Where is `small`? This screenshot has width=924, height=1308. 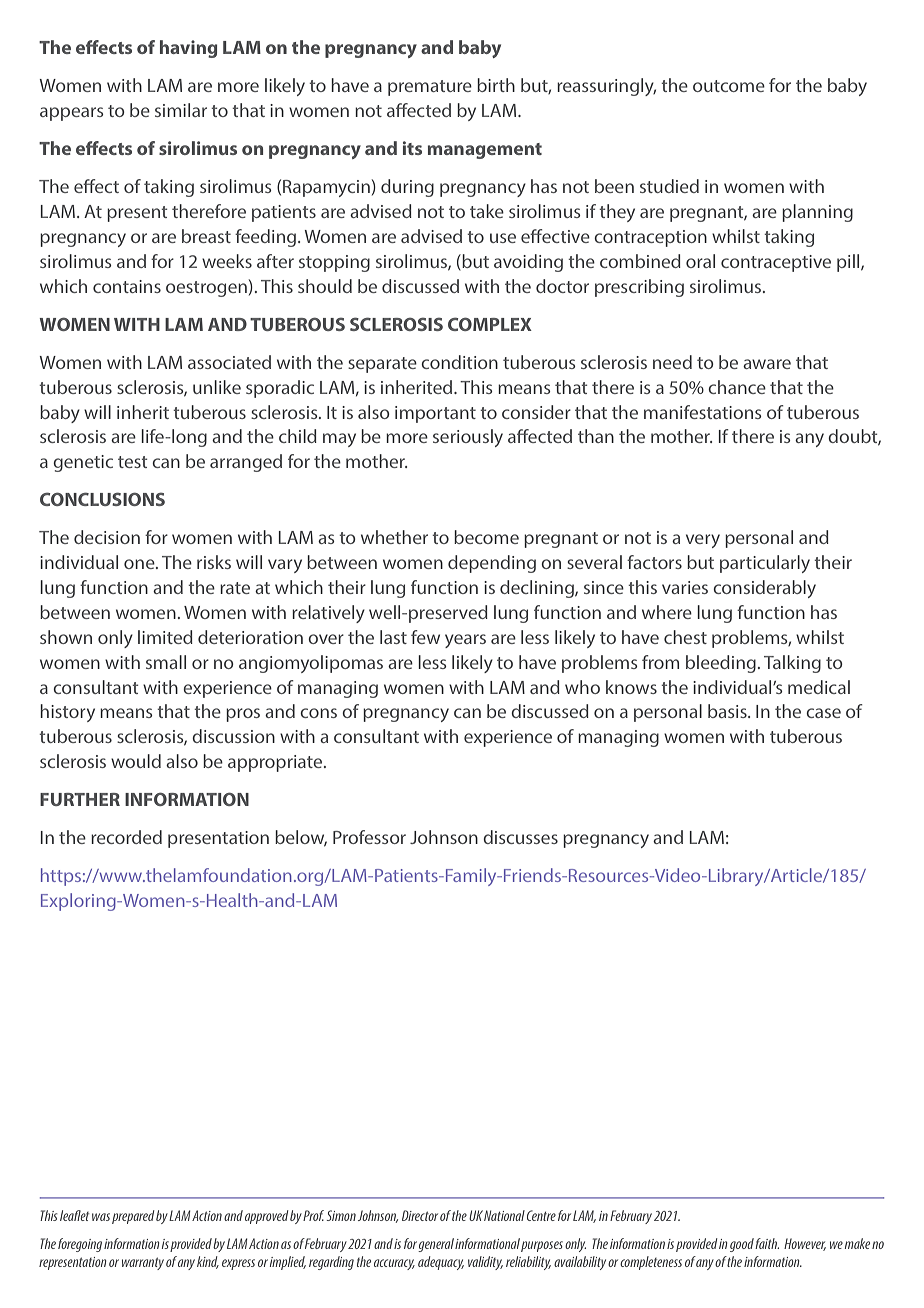
small is located at coordinates (166, 662).
